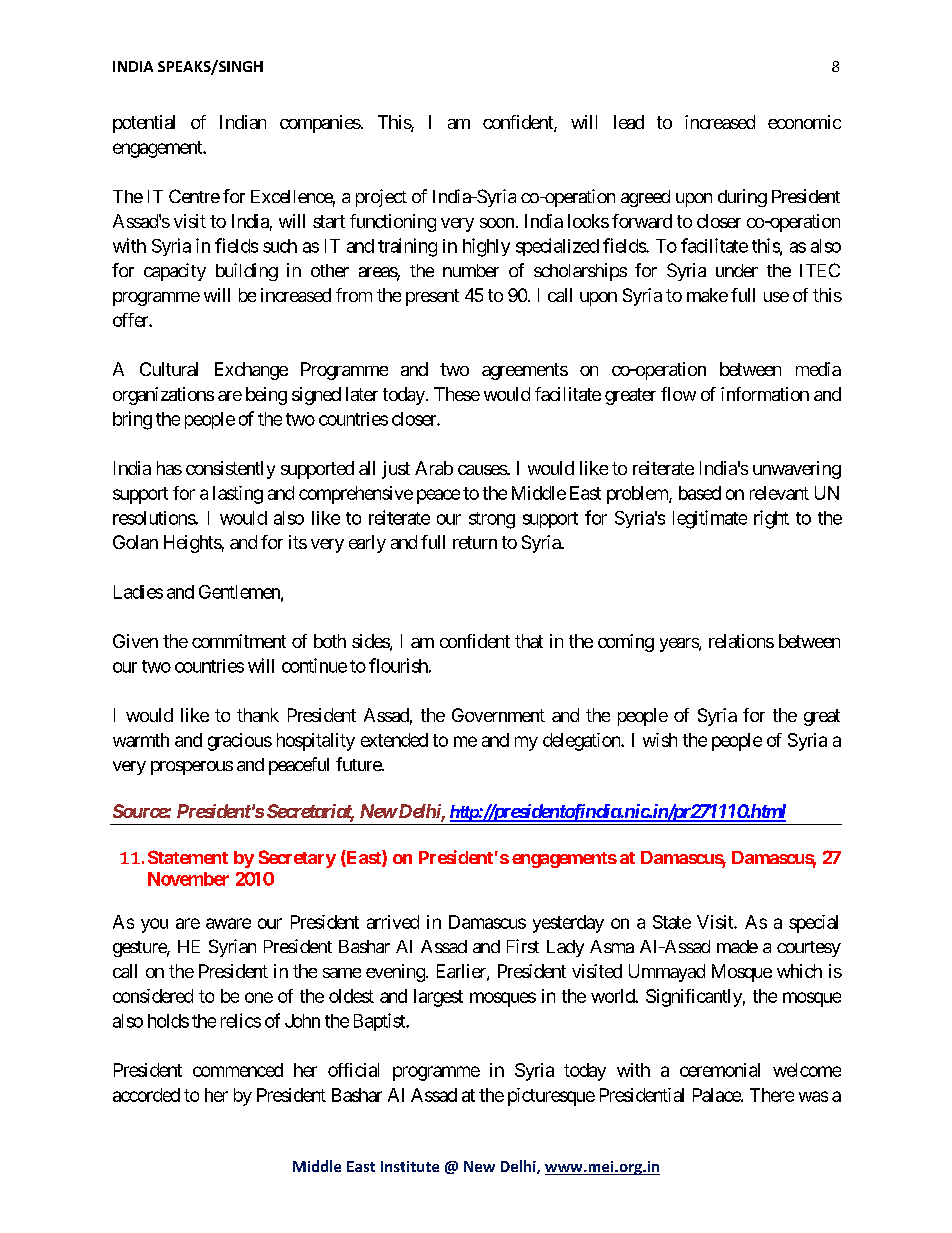 Image resolution: width=952 pixels, height=1233 pixels. I want to click on potential, so click(144, 124).
